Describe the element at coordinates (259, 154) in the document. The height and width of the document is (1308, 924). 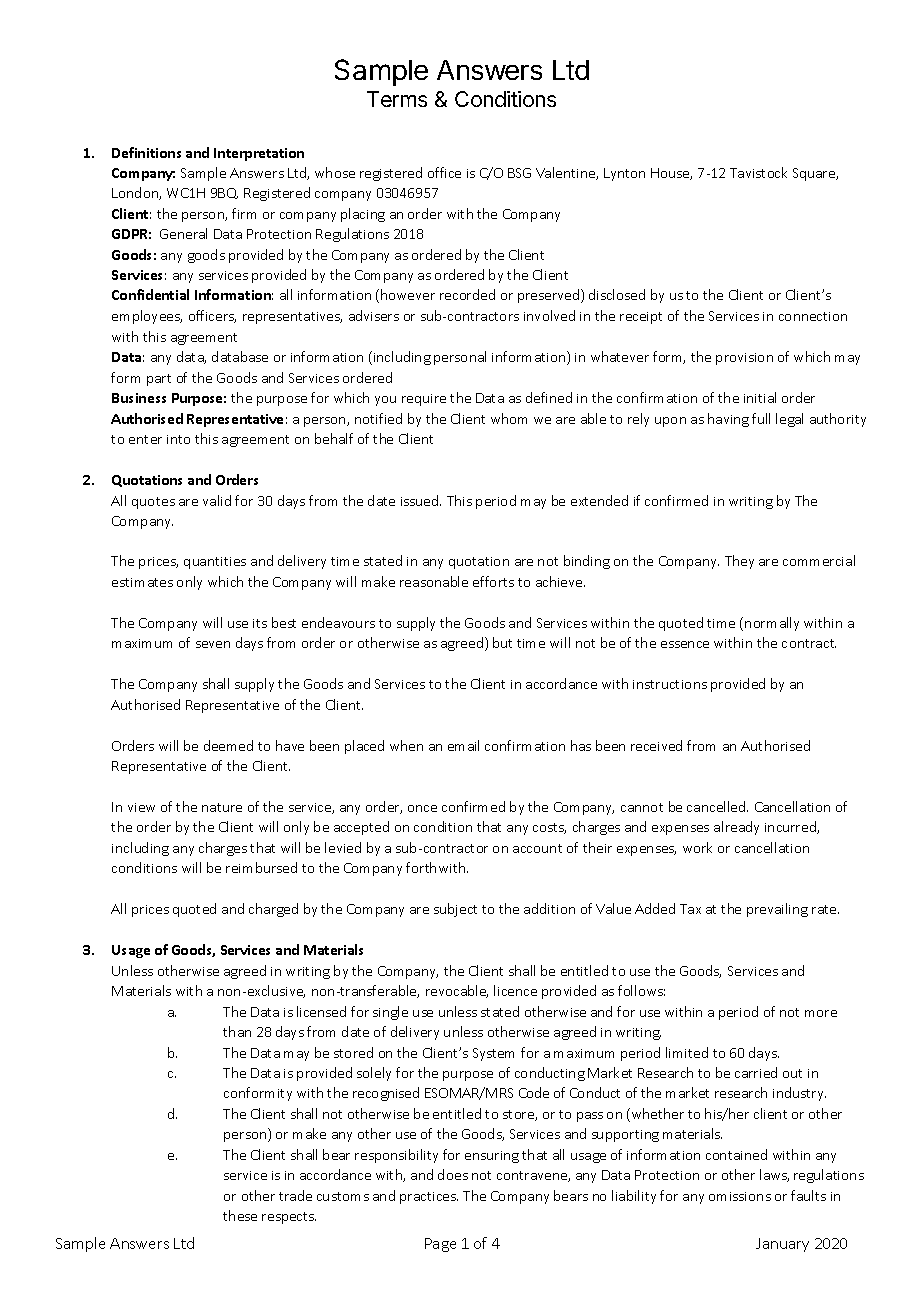
I see `Interpretation` at that location.
